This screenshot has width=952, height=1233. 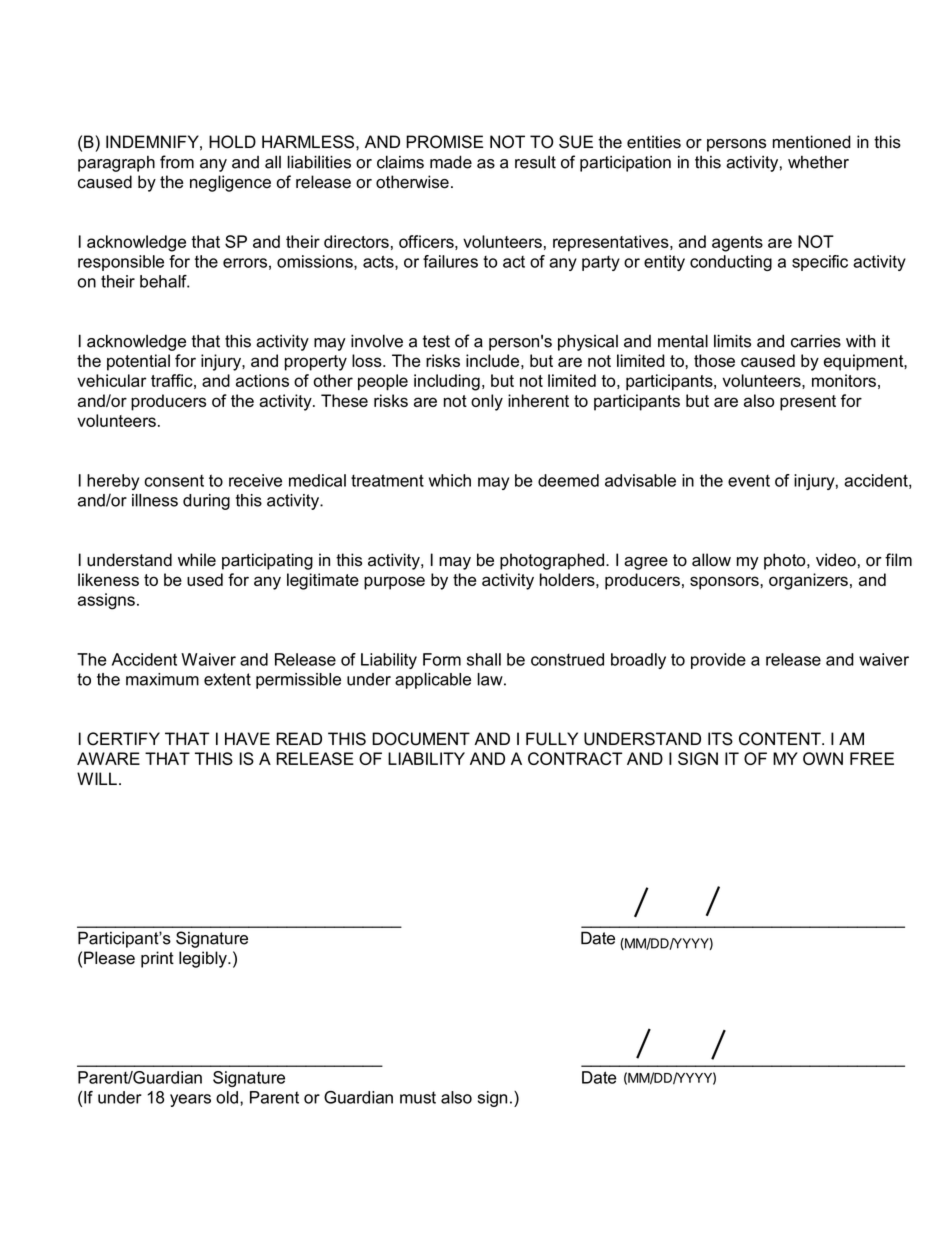 What do you see at coordinates (552, 739) in the screenshot?
I see `FULLY` at bounding box center [552, 739].
